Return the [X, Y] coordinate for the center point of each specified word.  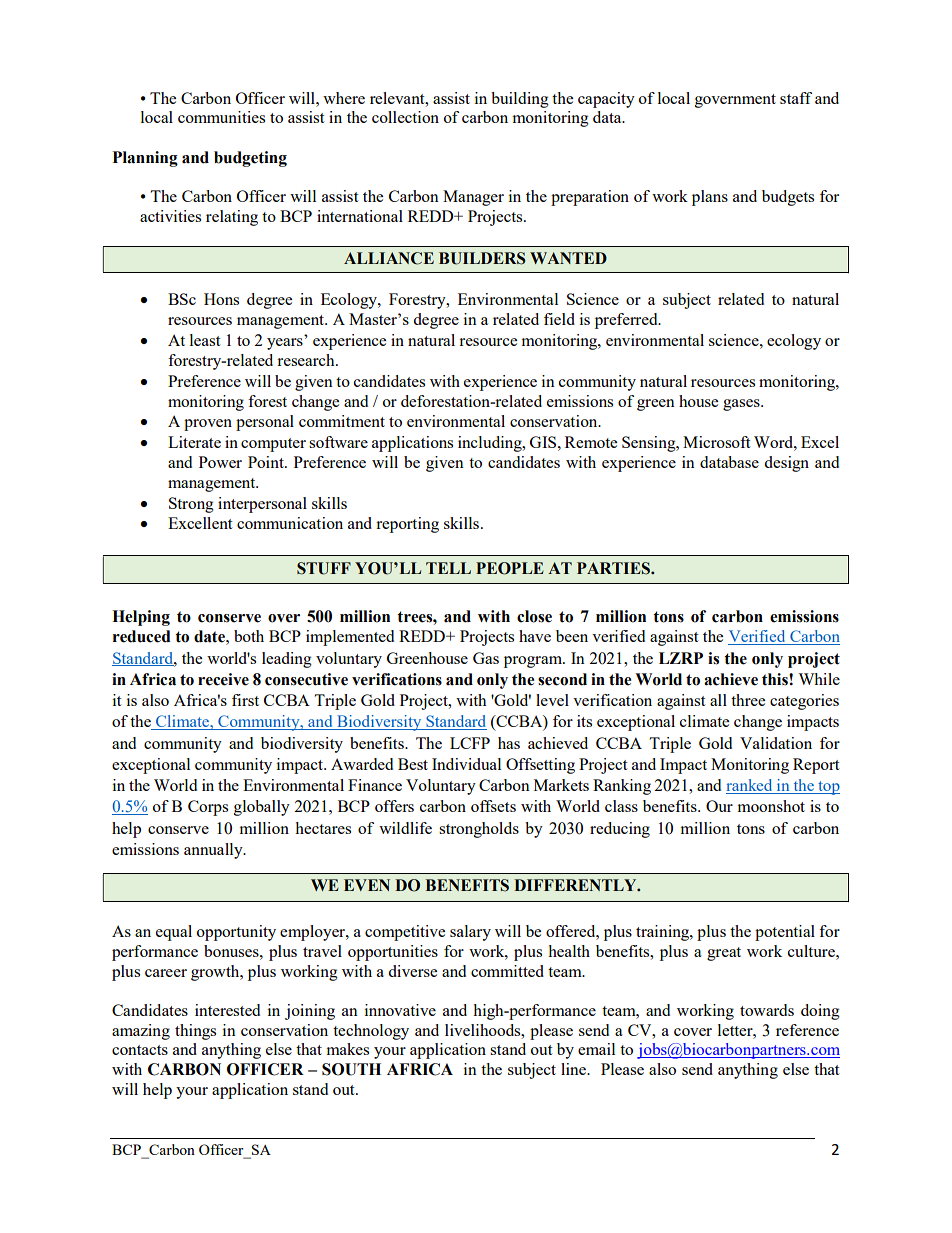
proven [208, 425]
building [520, 100]
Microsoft [716, 442]
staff [796, 98]
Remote [591, 442]
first [245, 700]
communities [221, 117]
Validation [776, 743]
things [195, 1032]
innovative [400, 1010]
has [509, 743]
